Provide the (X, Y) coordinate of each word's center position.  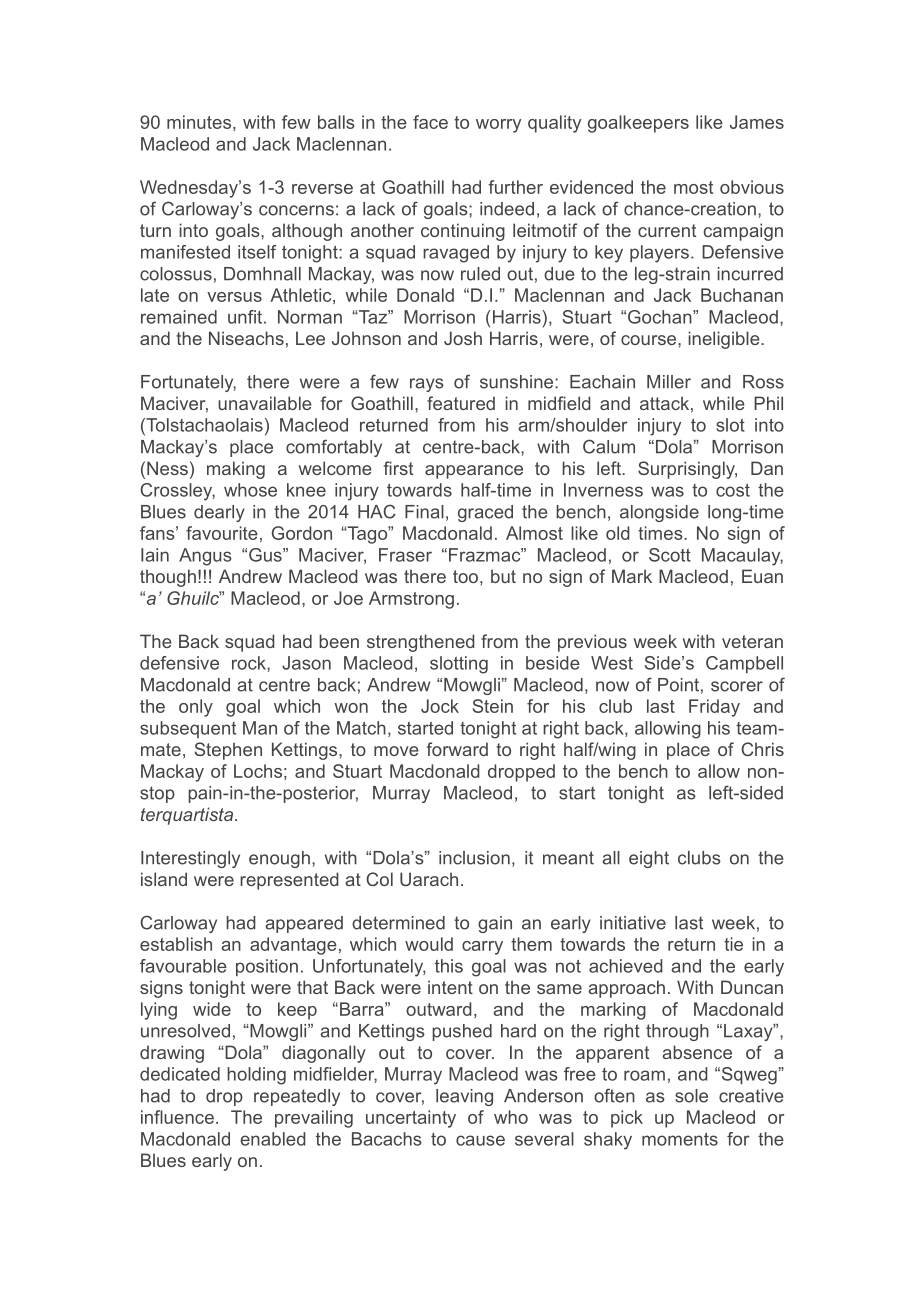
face (430, 122)
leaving (464, 1097)
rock (250, 663)
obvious (752, 187)
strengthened (421, 643)
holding (256, 1076)
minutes (199, 122)
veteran (752, 641)
